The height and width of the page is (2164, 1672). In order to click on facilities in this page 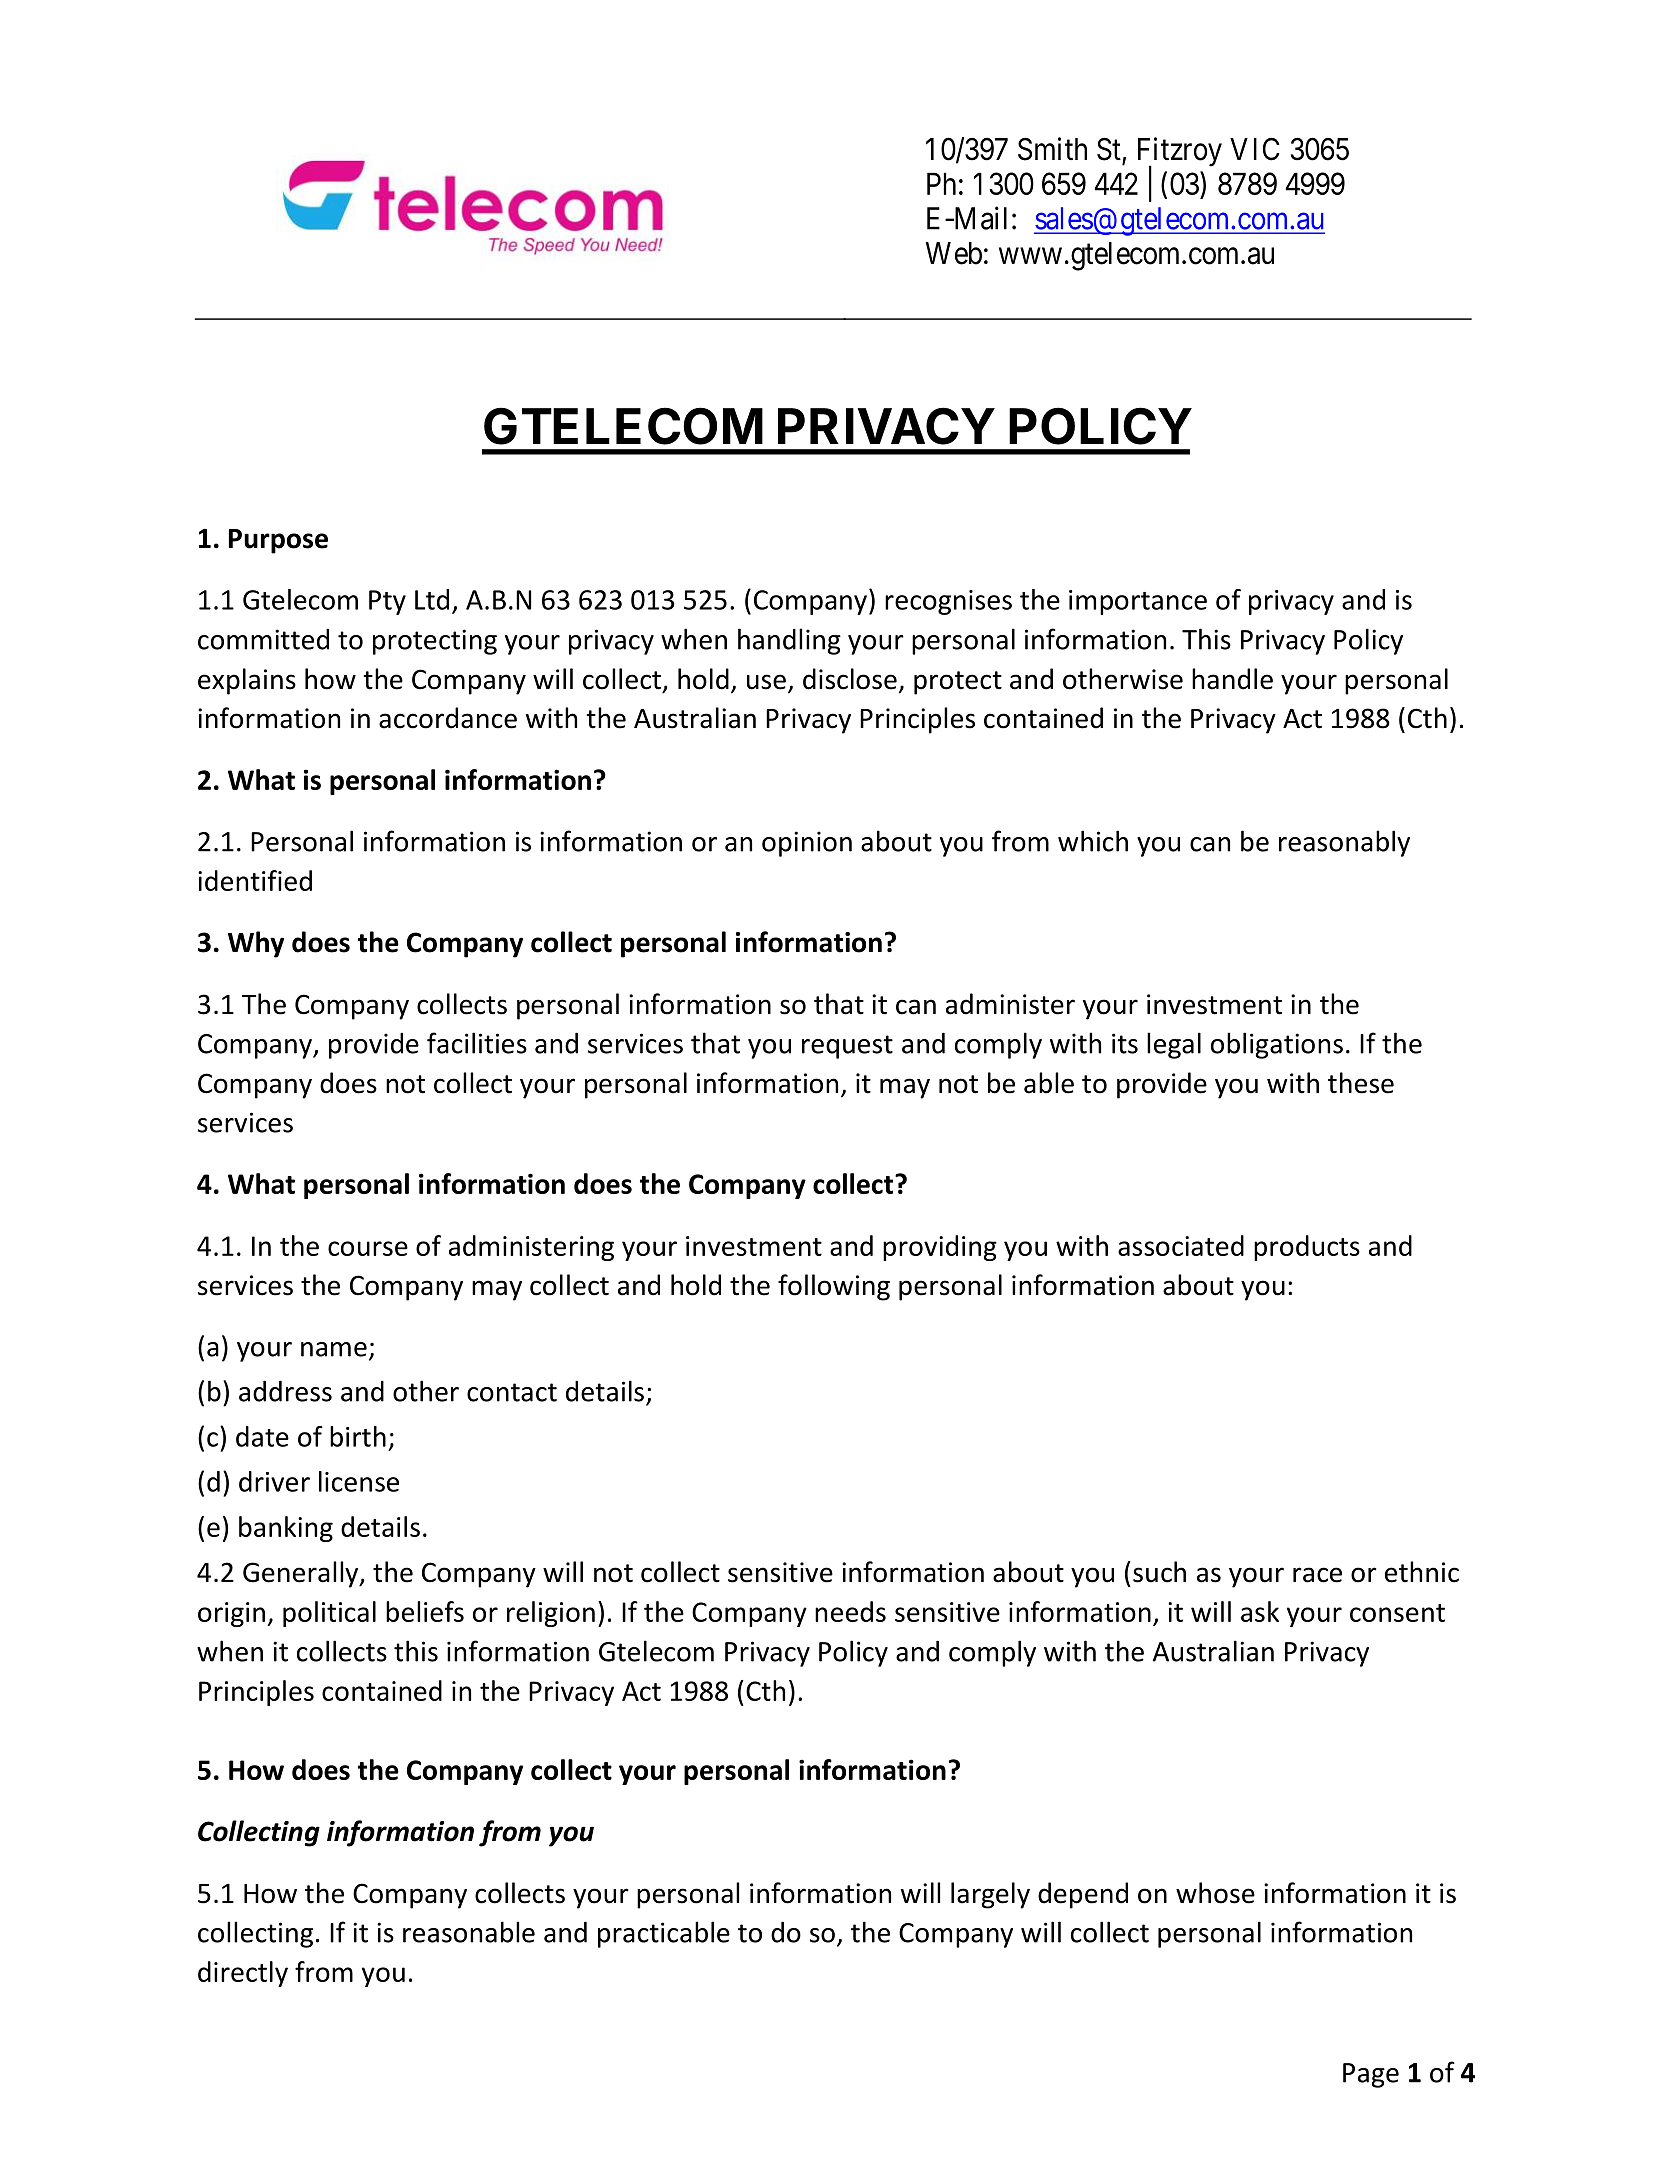, I will do `click(477, 1043)`.
